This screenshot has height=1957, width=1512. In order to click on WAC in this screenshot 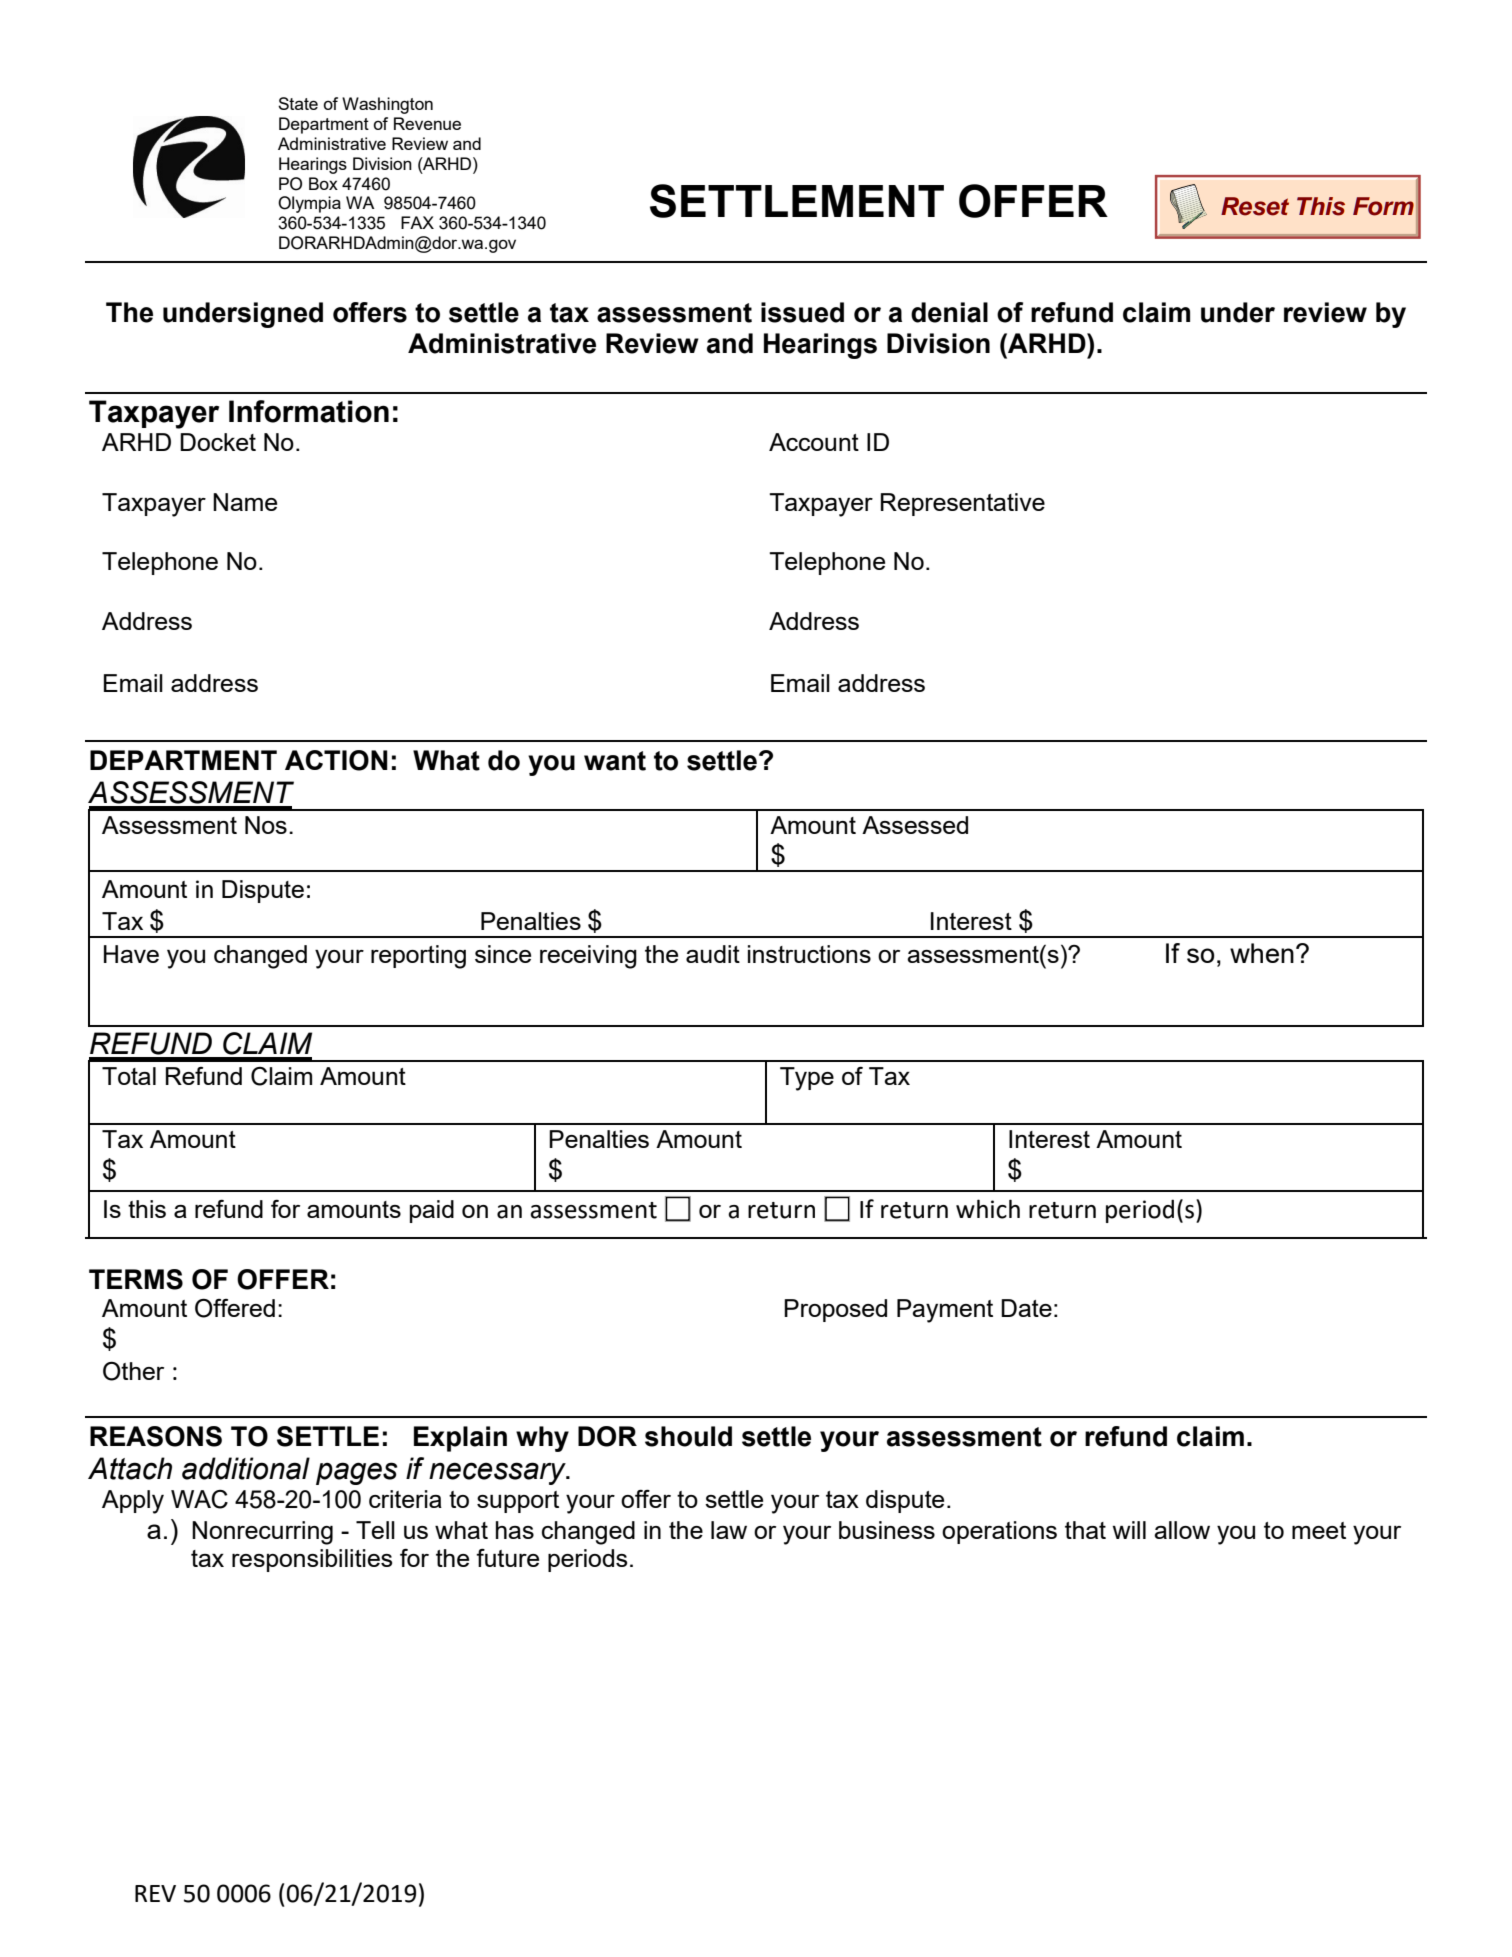, I will do `click(199, 1499)`.
